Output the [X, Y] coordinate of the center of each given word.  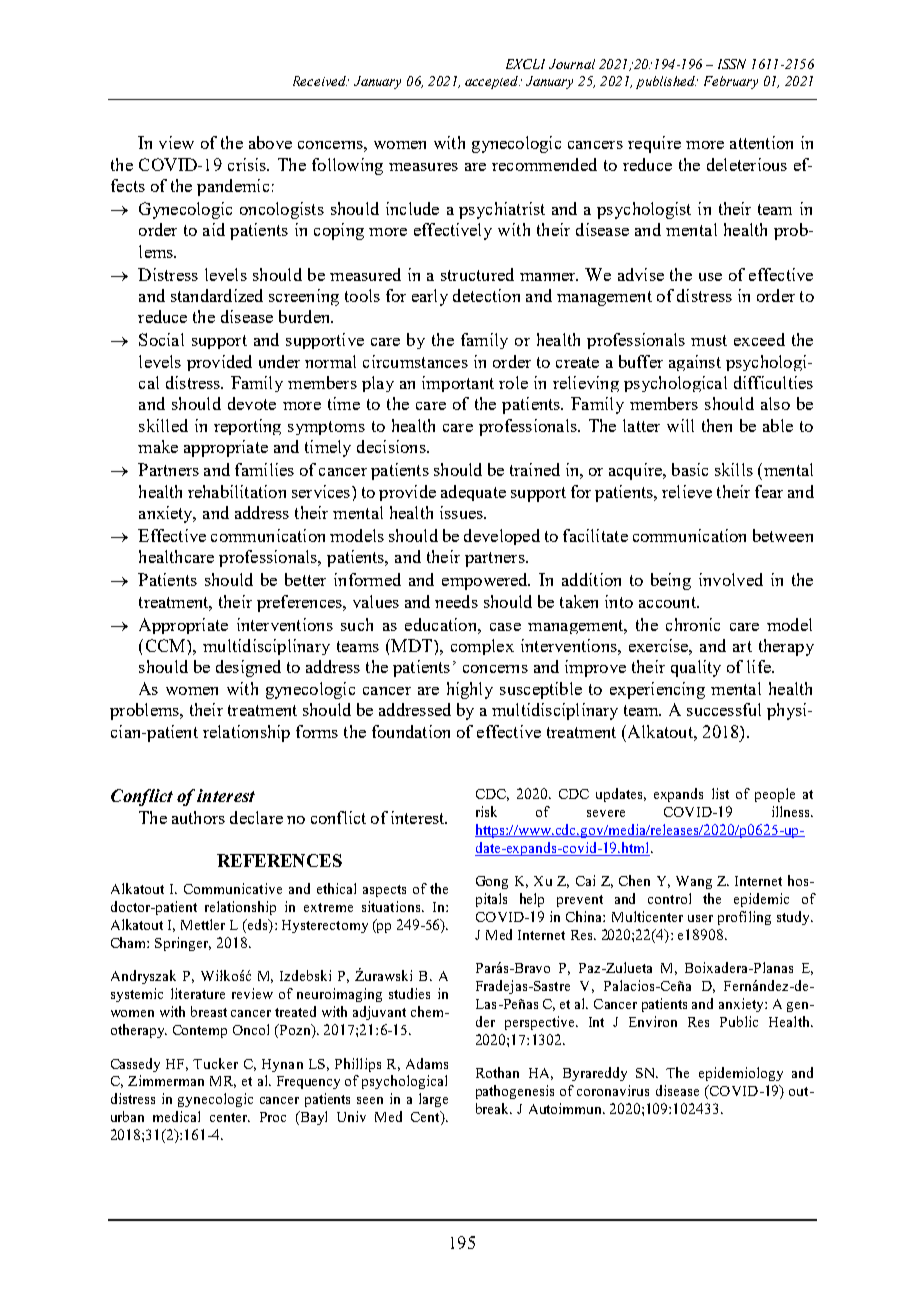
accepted [492, 82]
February [731, 82]
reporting [247, 427]
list [720, 793]
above [270, 142]
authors [198, 817]
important [458, 384]
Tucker [215, 1063]
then [717, 425]
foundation [411, 731]
